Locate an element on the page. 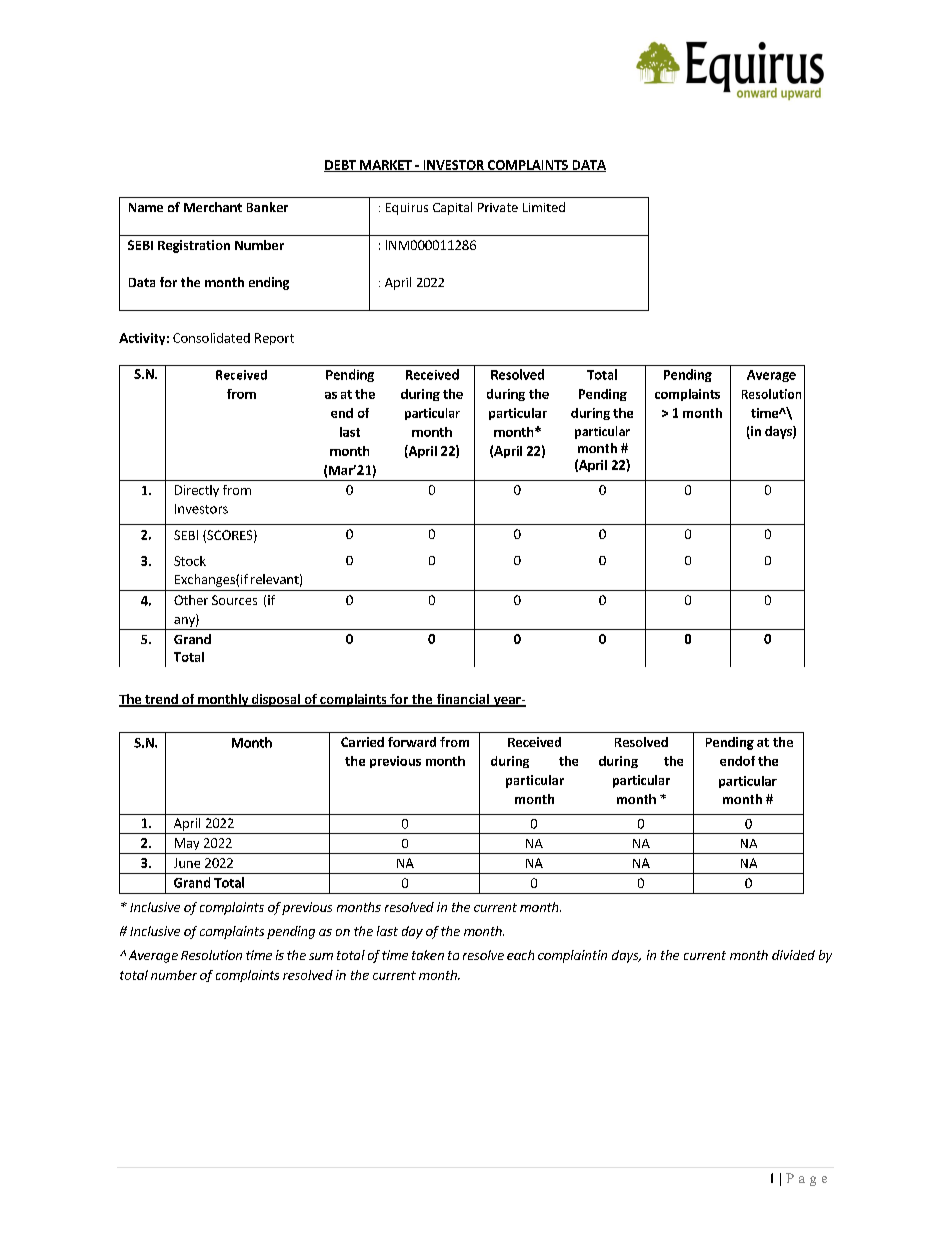  Capital is located at coordinates (452, 208).
